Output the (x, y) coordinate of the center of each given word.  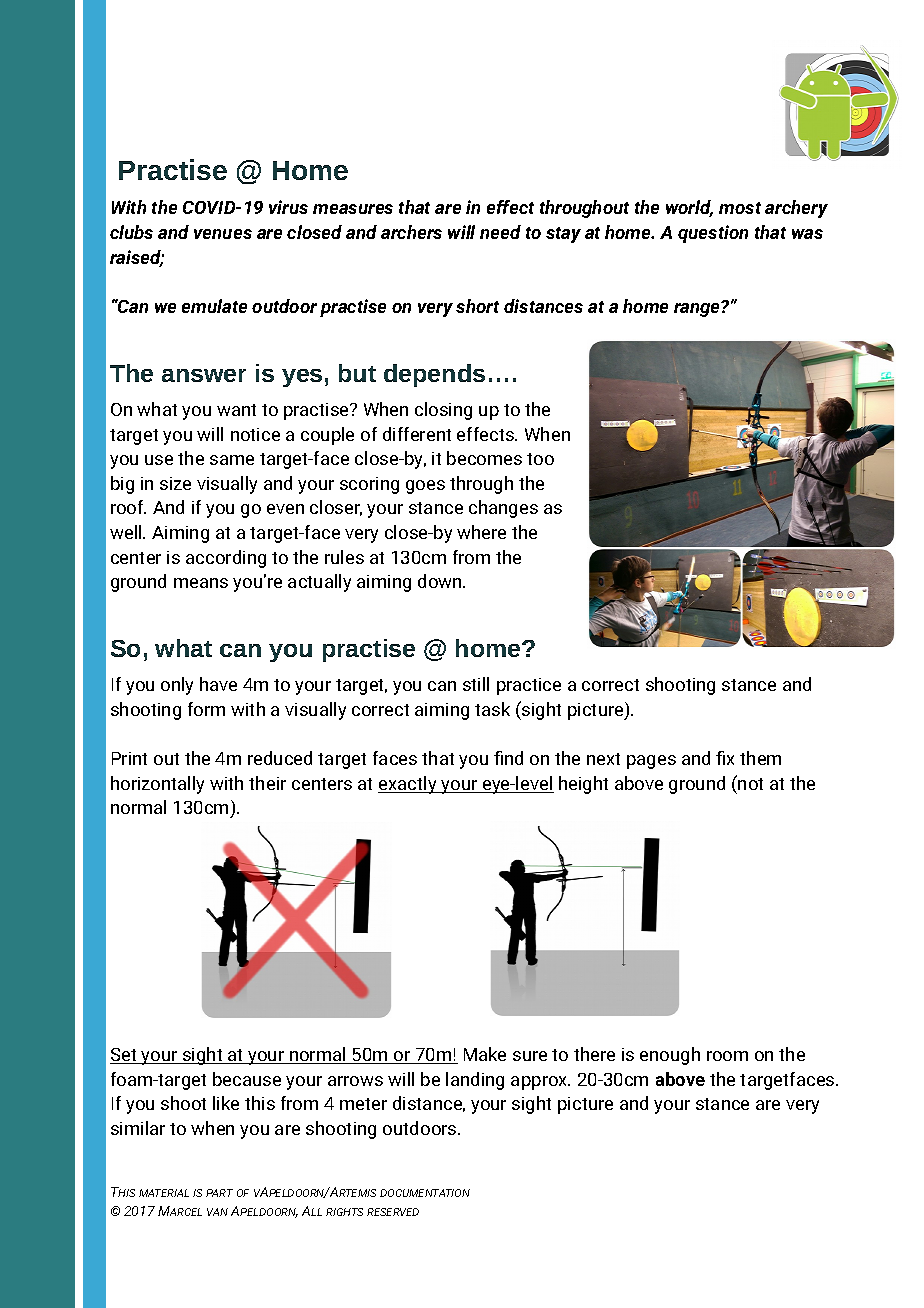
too (540, 459)
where (481, 532)
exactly (408, 785)
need (500, 232)
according (226, 559)
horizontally (157, 785)
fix (725, 758)
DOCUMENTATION (425, 1193)
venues (223, 234)
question (713, 234)
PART (219, 1193)
